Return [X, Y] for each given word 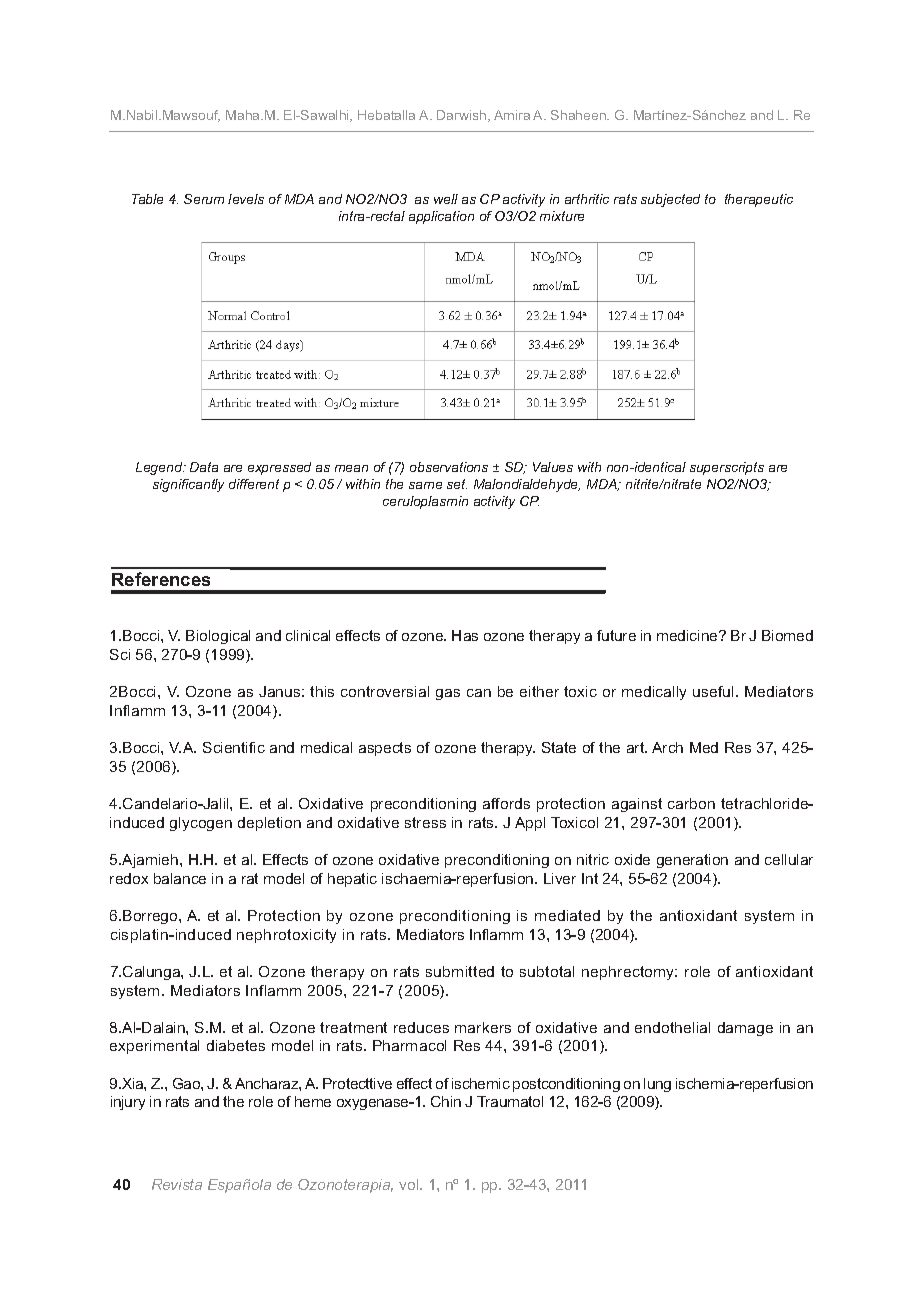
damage [745, 1029]
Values [553, 467]
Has [465, 635]
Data [204, 467]
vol [410, 1184]
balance [180, 878]
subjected [670, 200]
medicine [688, 635]
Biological [218, 637]
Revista [177, 1184]
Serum [204, 199]
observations [449, 467]
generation [692, 861]
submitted [460, 971]
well [446, 199]
